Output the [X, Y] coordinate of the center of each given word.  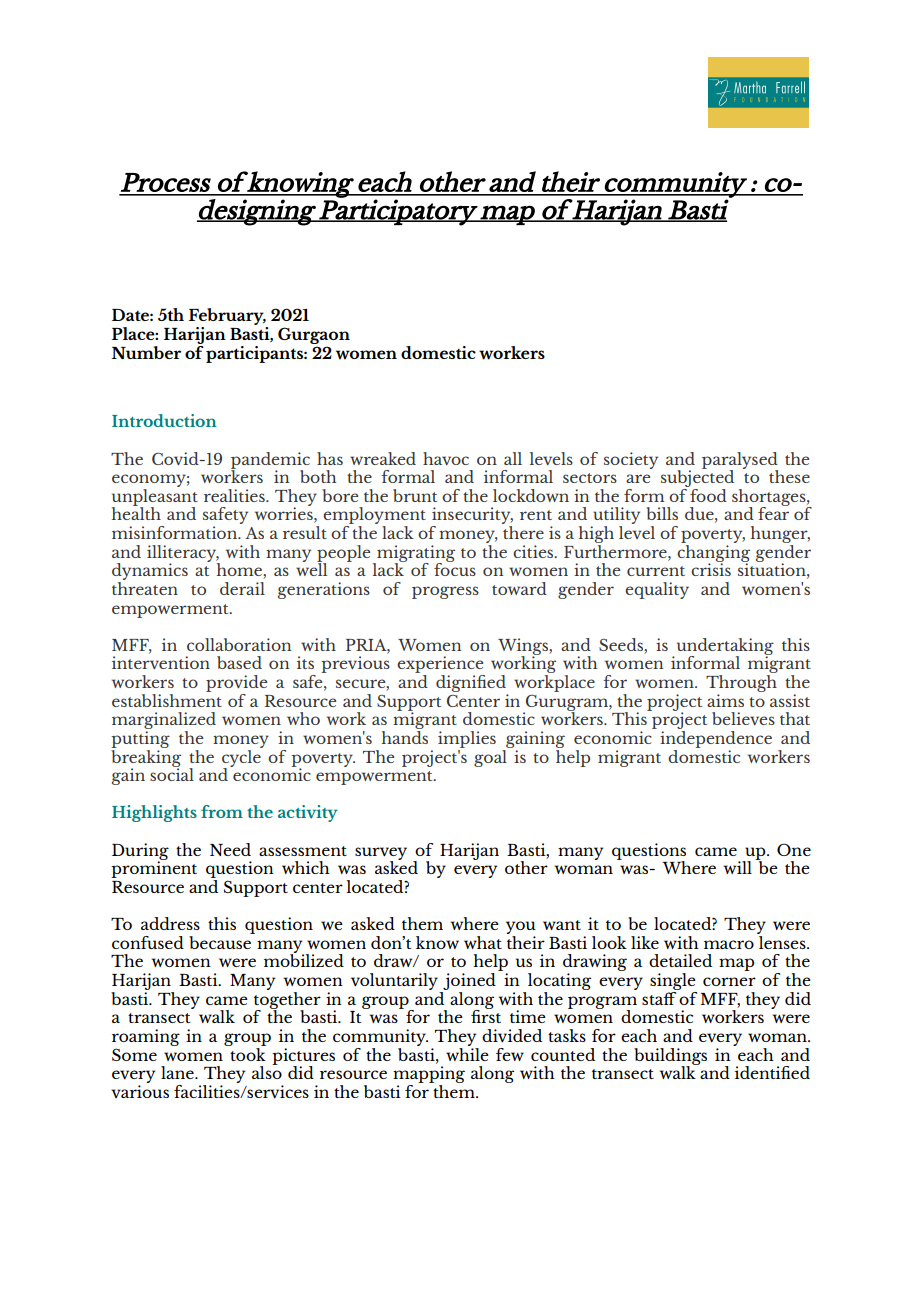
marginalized [164, 722]
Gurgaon [314, 335]
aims [725, 700]
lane [178, 1072]
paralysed [740, 461]
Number [146, 352]
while [467, 1053]
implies [467, 739]
